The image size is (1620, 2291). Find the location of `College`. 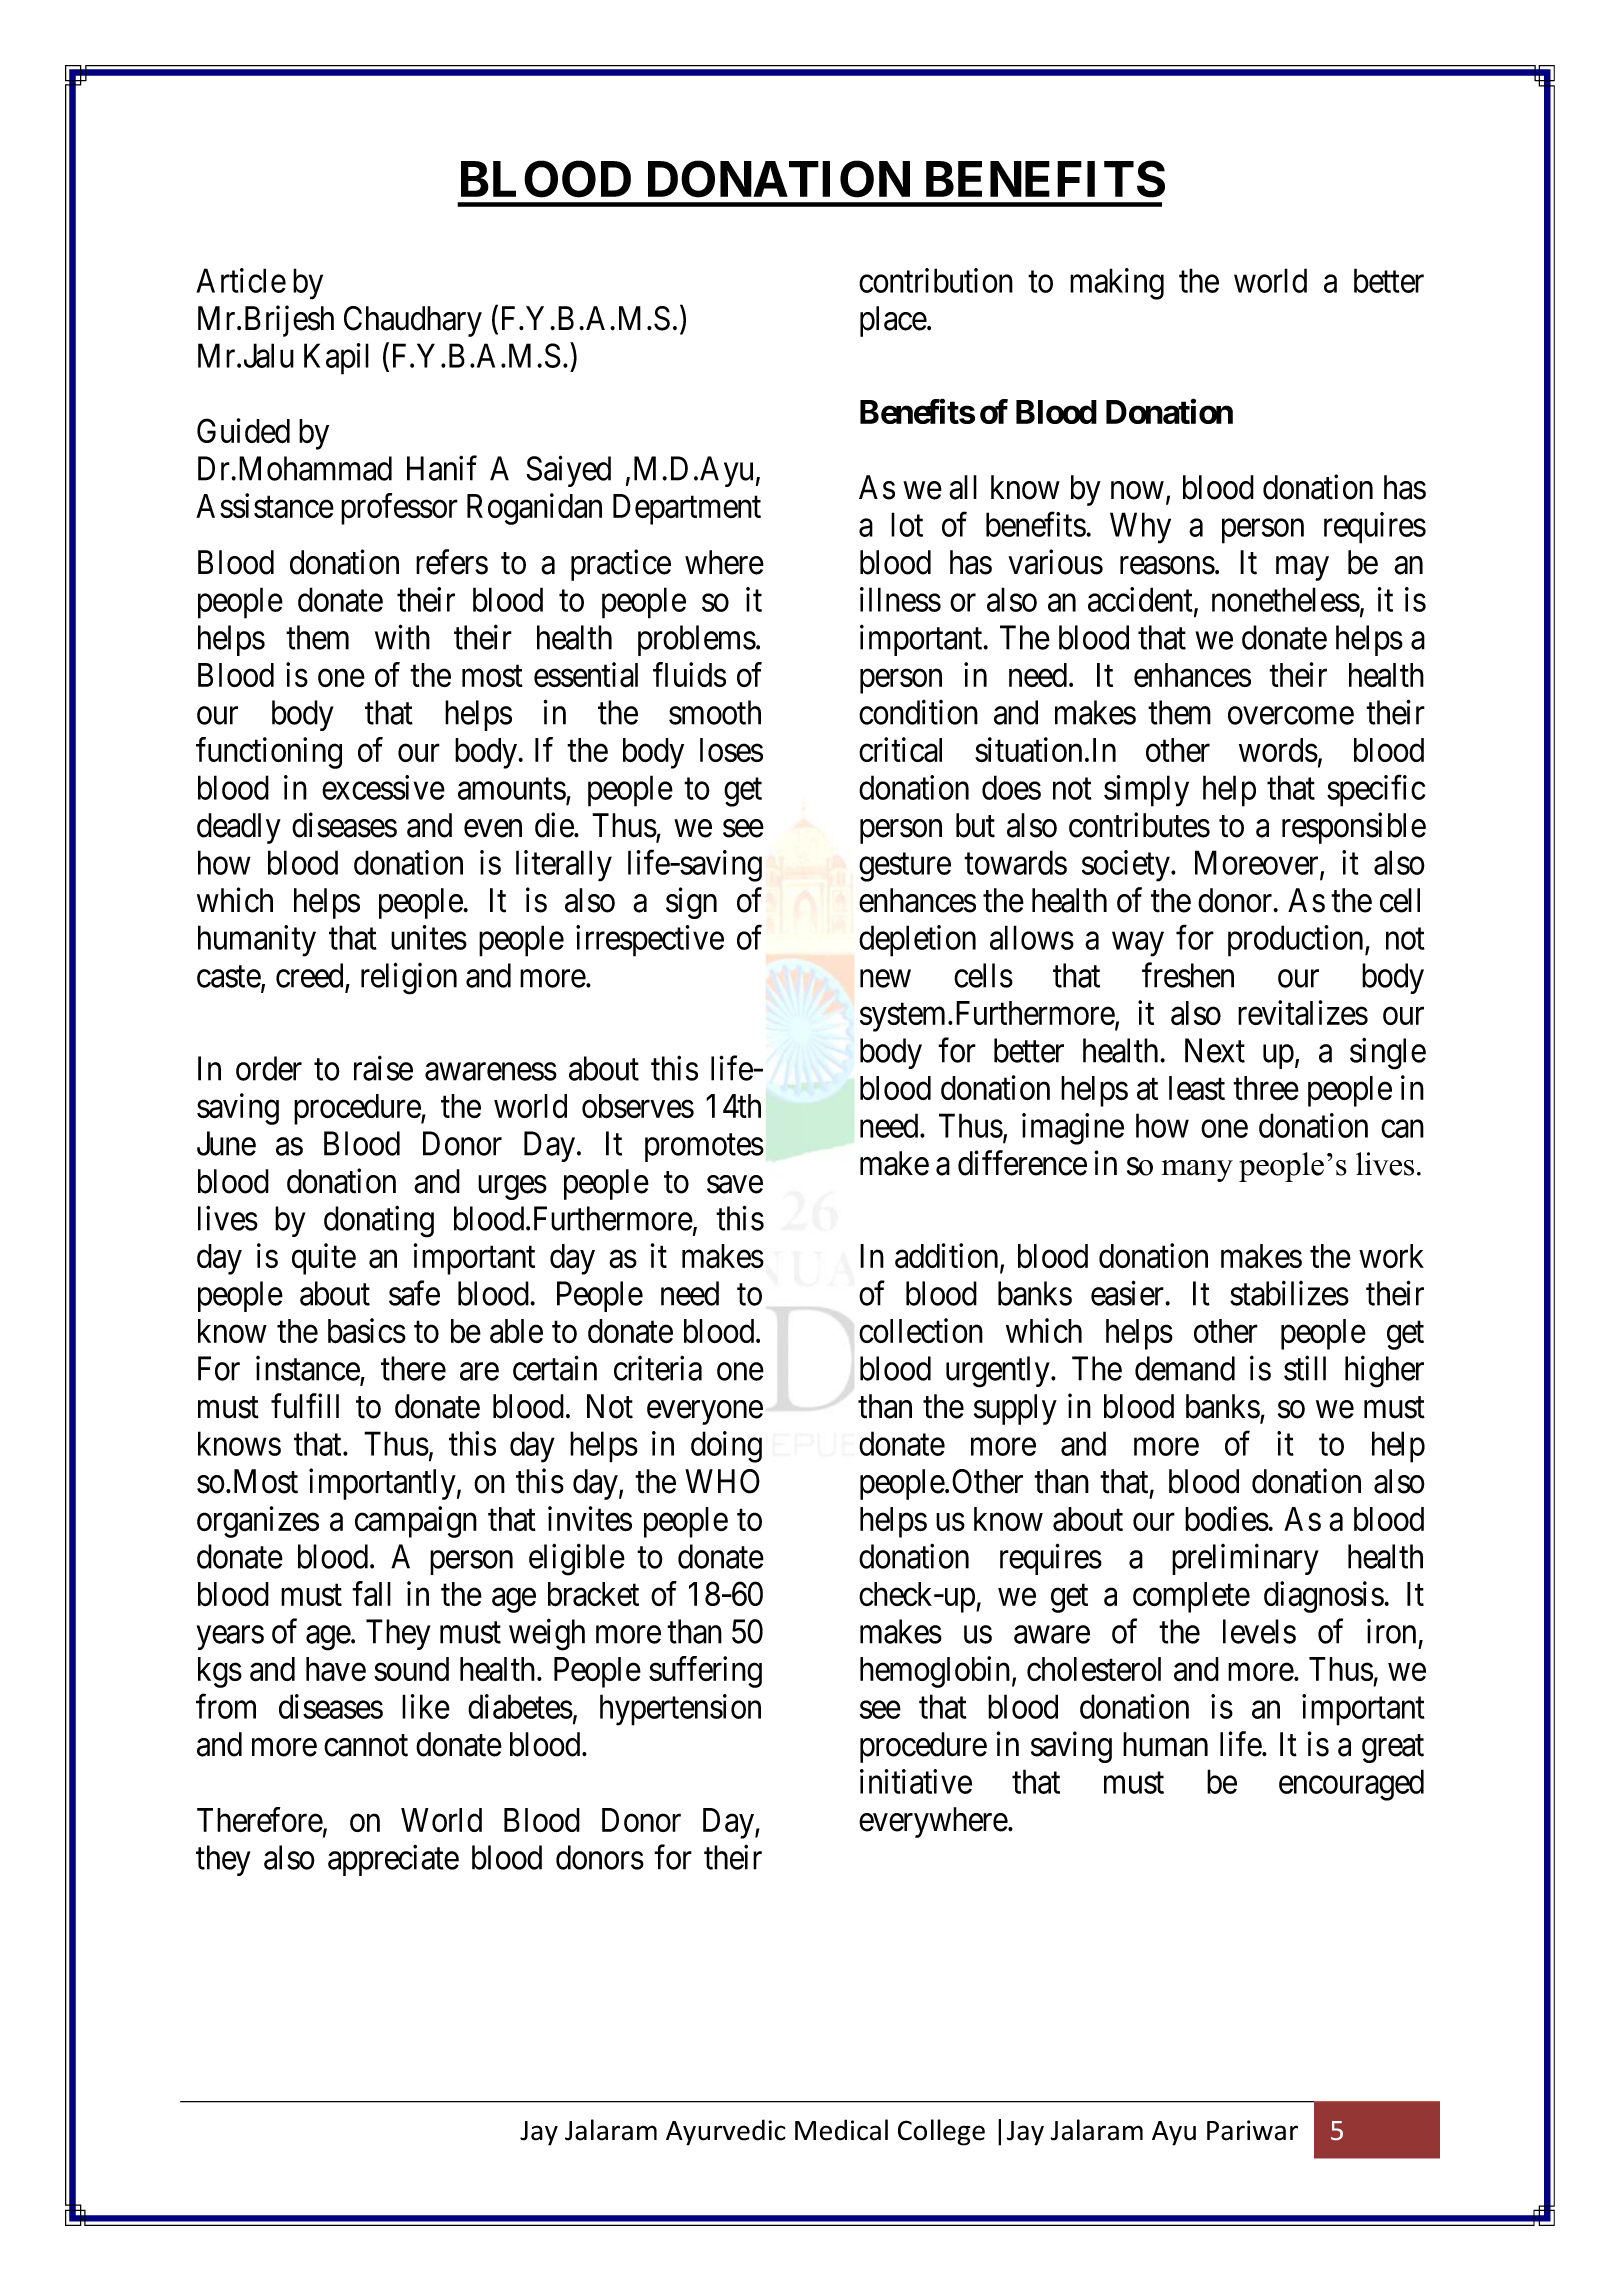

College is located at coordinates (941, 2132).
